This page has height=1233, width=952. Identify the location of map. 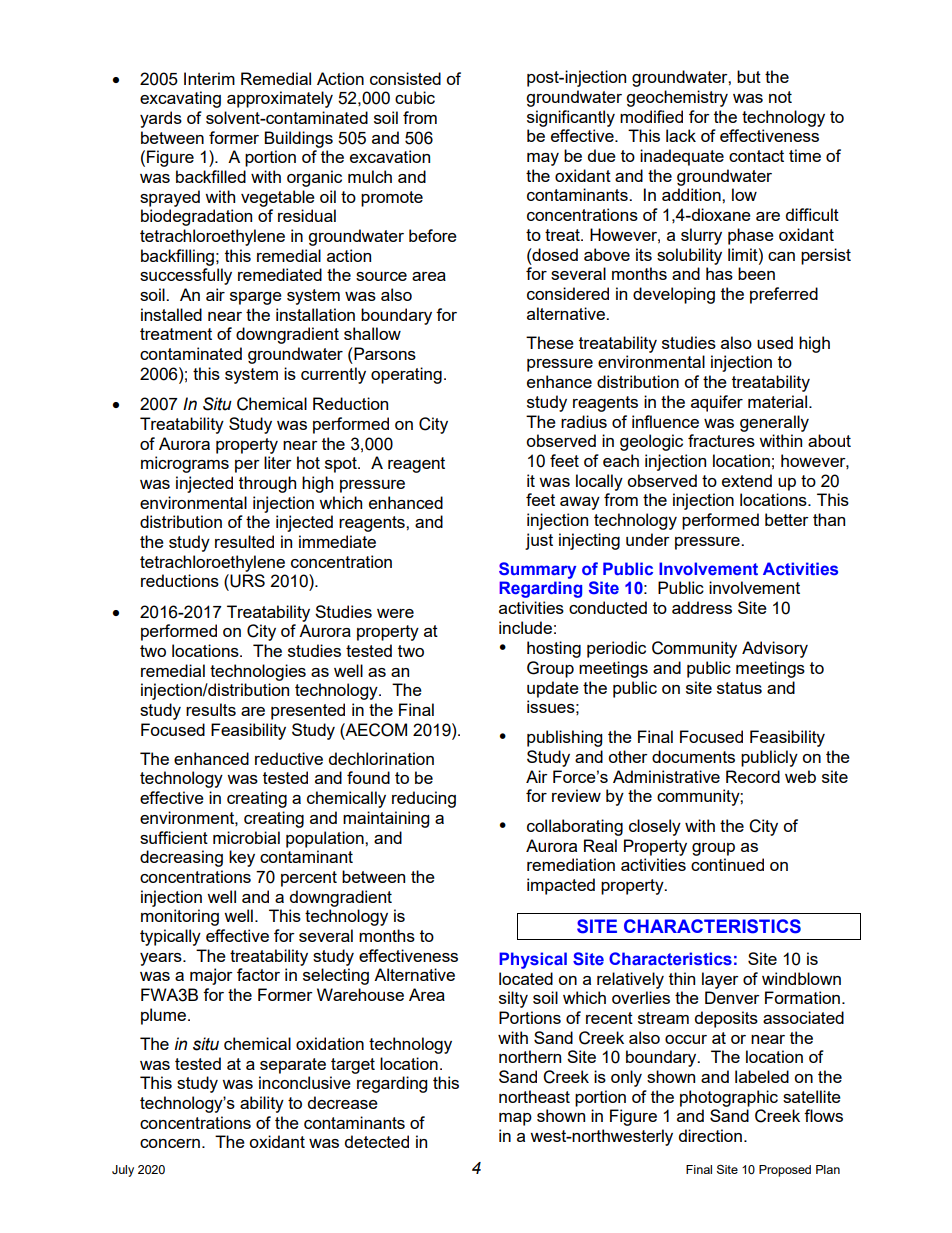
(515, 1119).
